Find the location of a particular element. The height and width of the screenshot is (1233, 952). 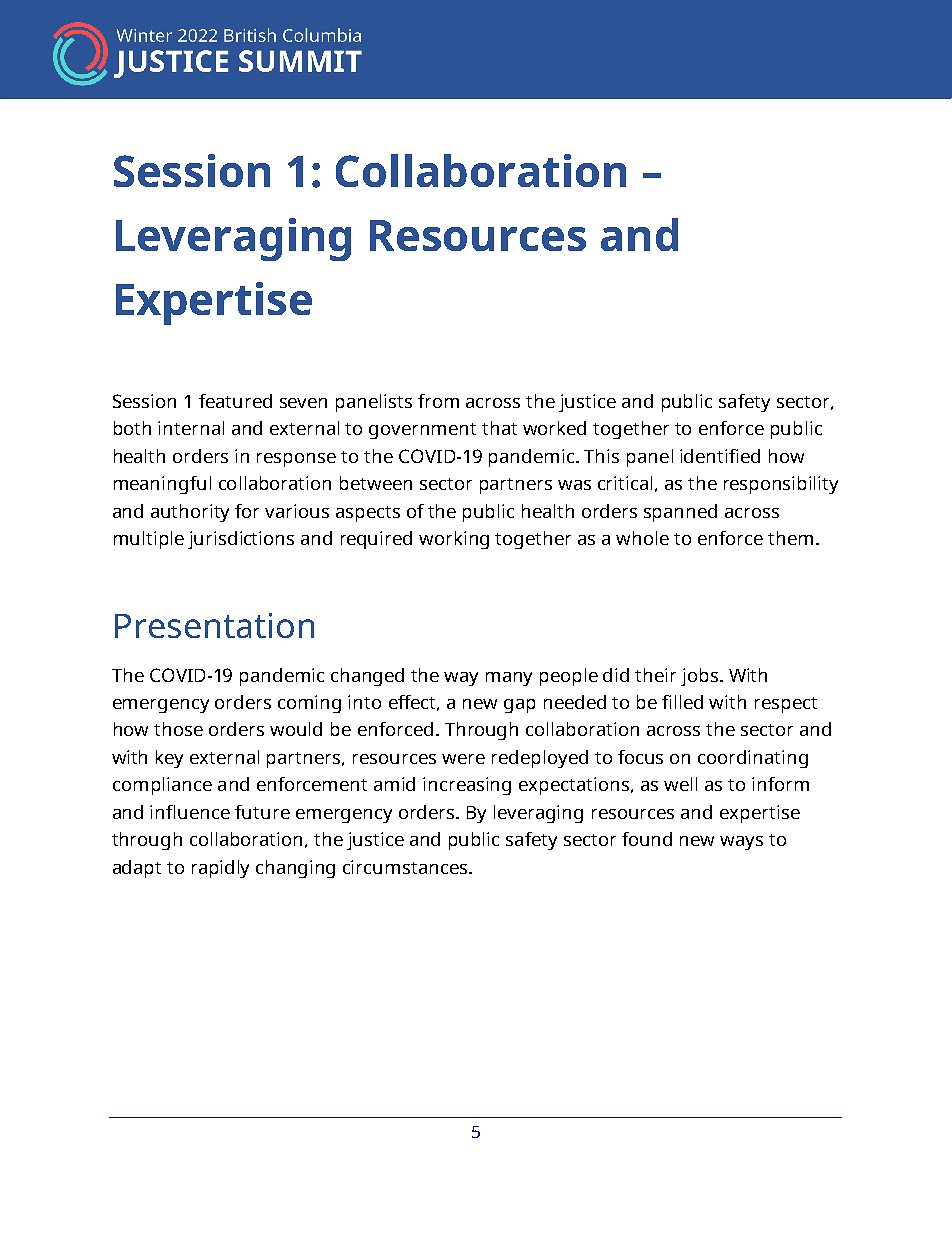

identified is located at coordinates (720, 456).
